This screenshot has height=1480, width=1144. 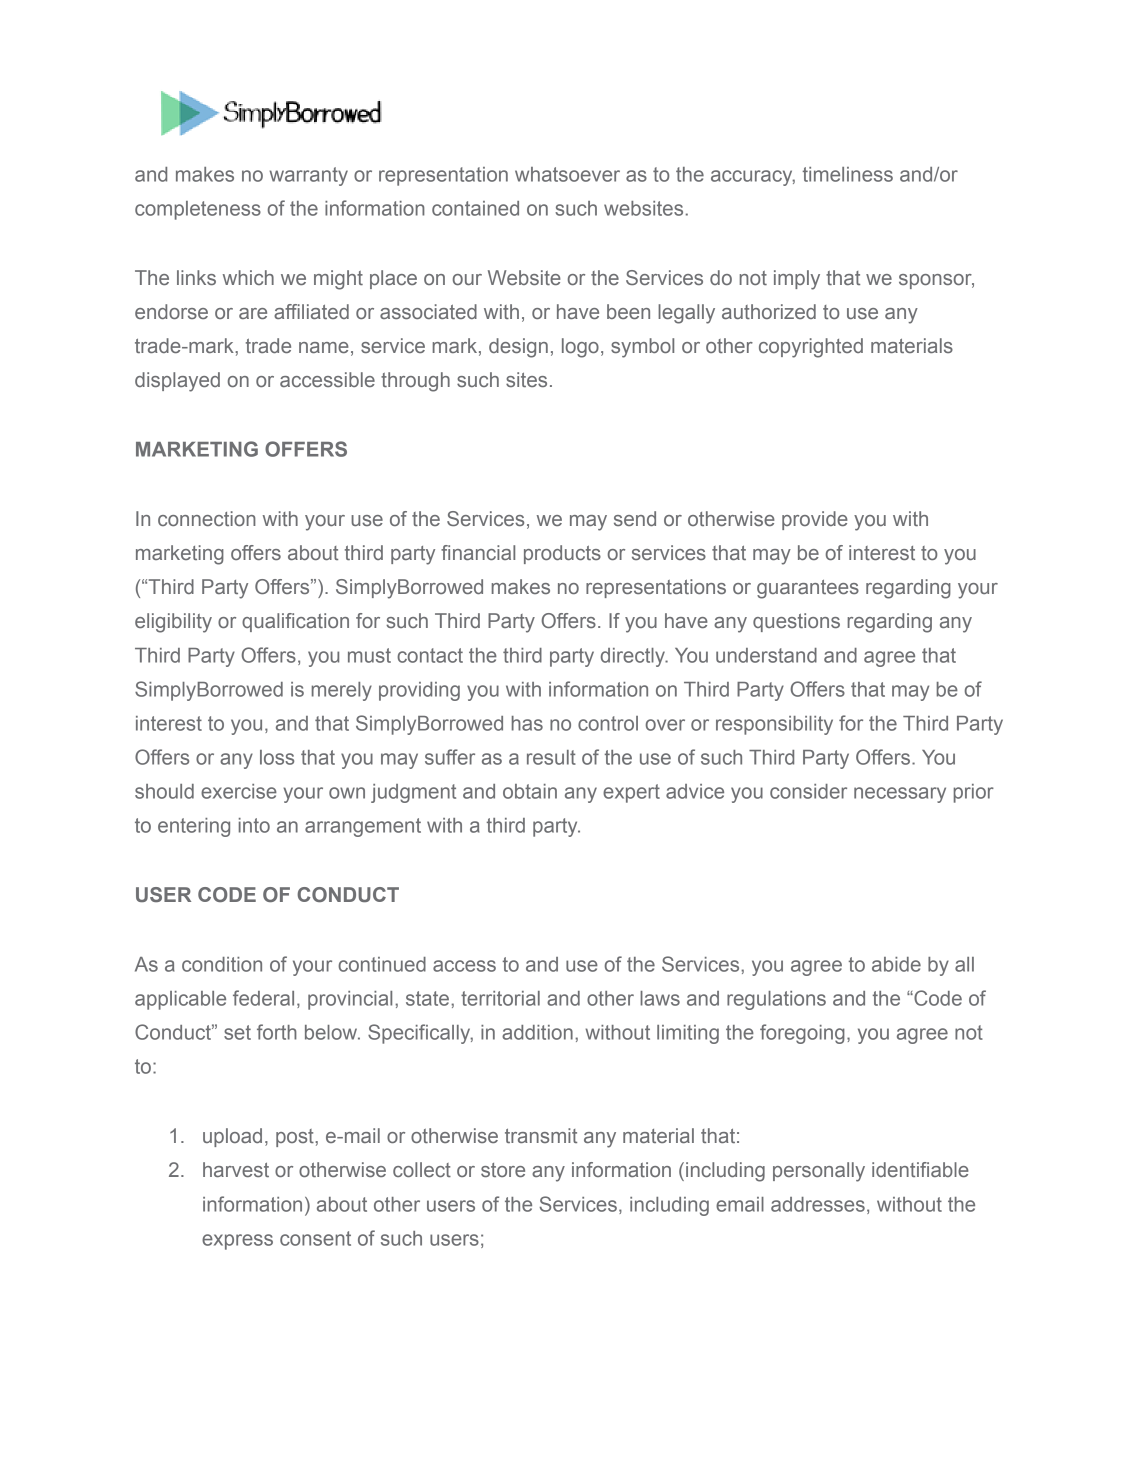 What do you see at coordinates (277, 757) in the screenshot?
I see `loss` at bounding box center [277, 757].
